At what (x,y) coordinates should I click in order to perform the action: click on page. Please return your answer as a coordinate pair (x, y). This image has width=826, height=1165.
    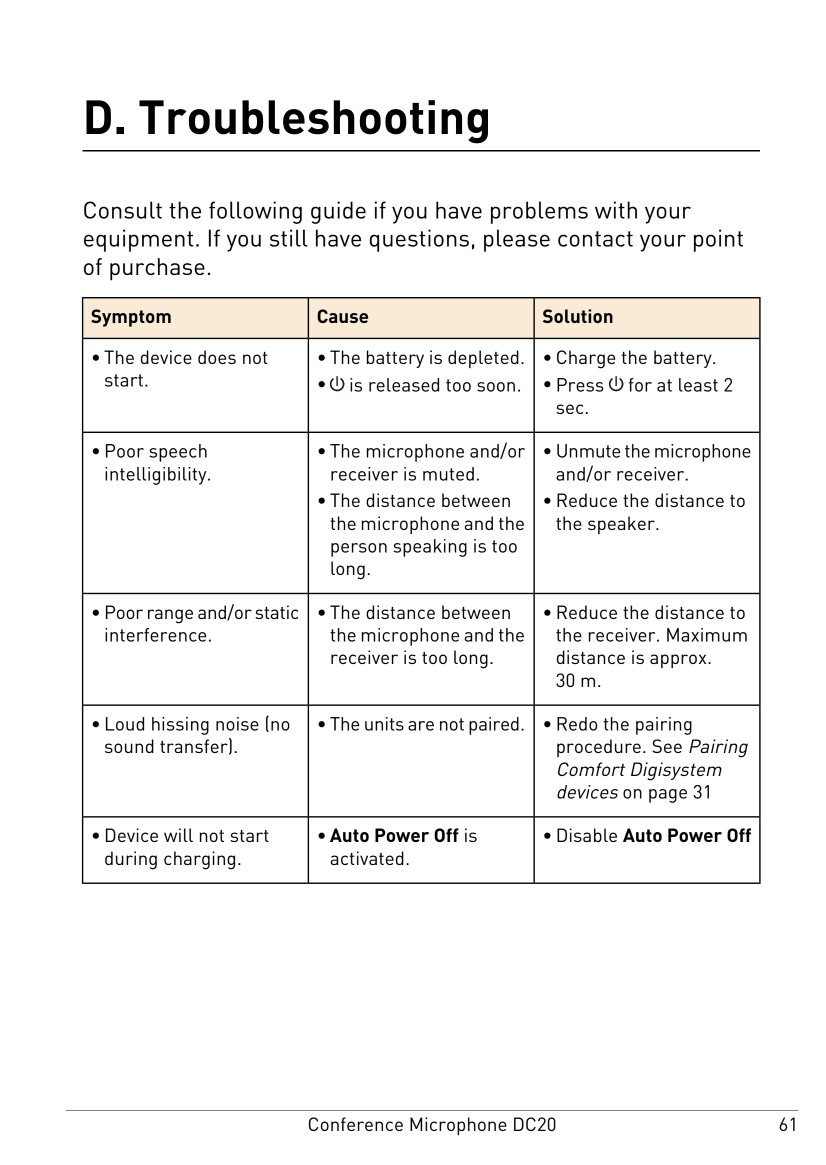
    Looking at the image, I should click on (668, 796).
